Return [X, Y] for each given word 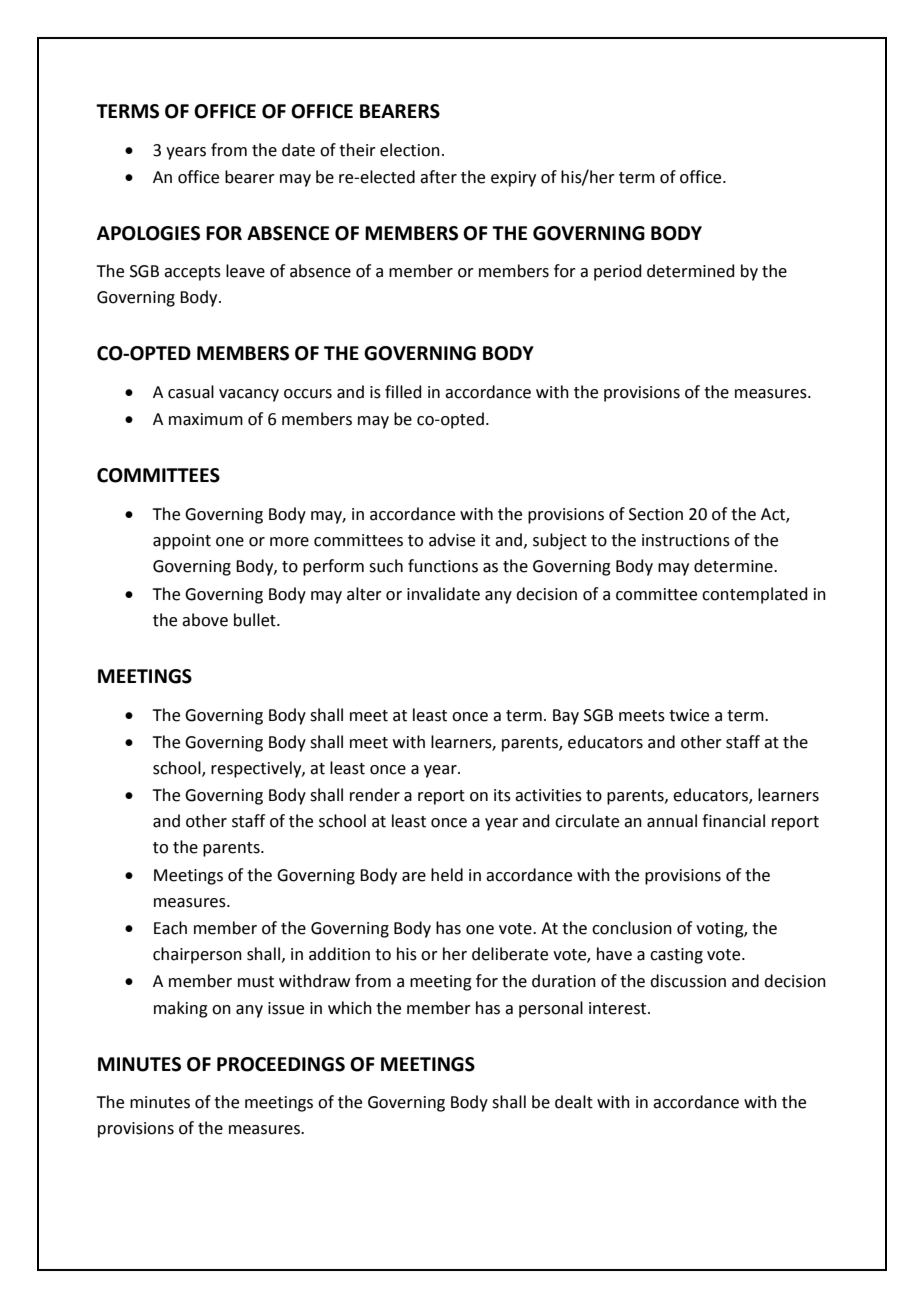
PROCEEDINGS [281, 1064]
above [205, 620]
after [438, 177]
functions [443, 566]
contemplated [755, 595]
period [618, 272]
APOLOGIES [148, 233]
